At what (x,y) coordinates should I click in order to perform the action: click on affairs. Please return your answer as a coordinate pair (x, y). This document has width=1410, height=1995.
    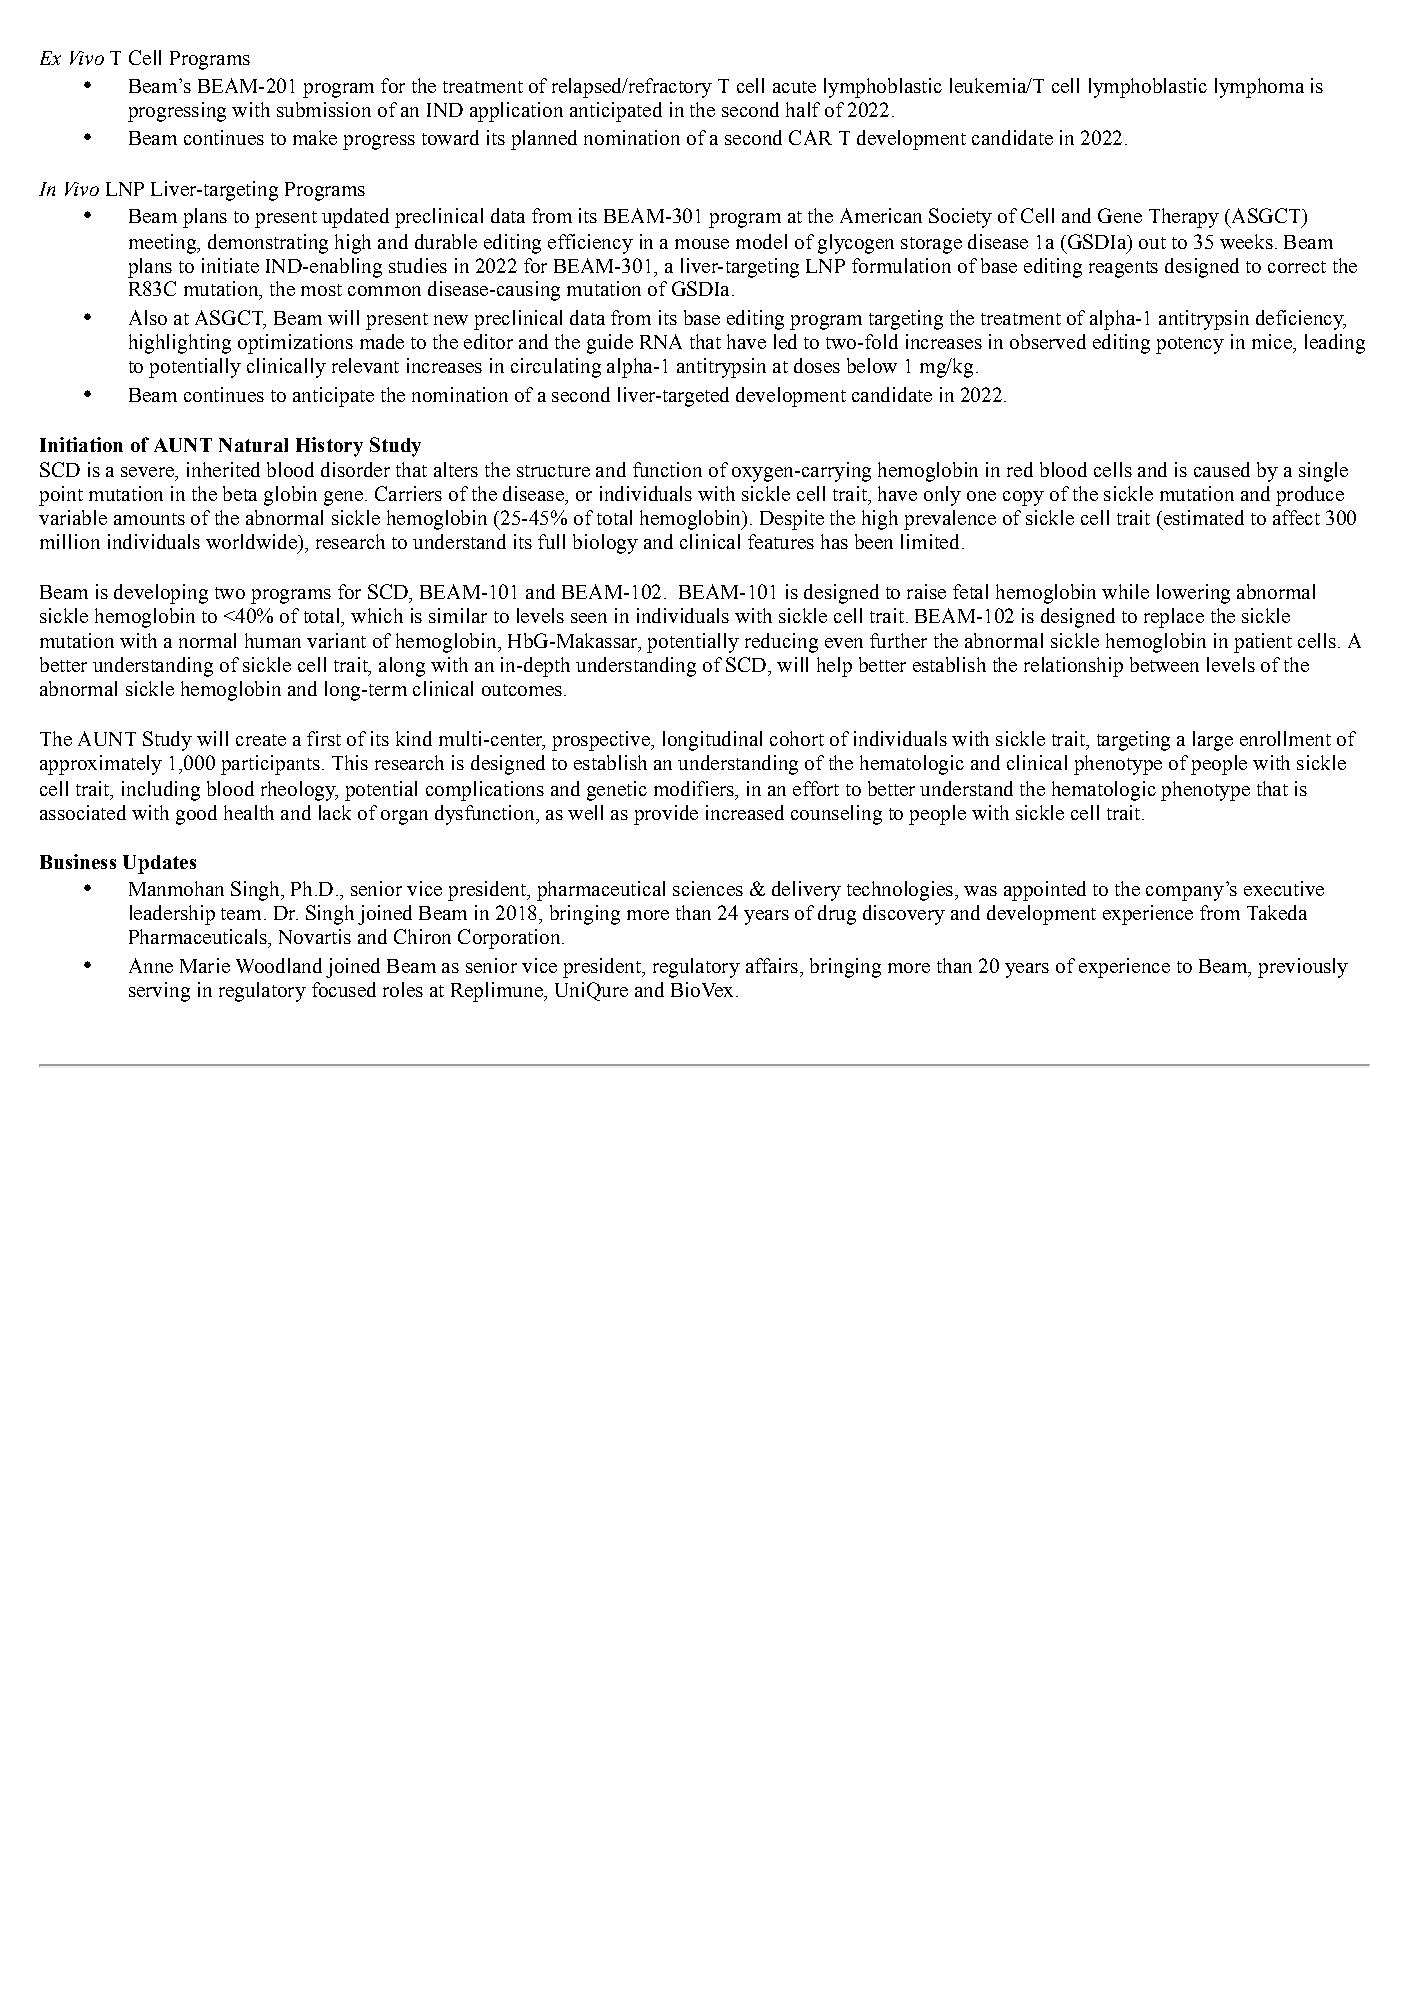
    Looking at the image, I should click on (772, 965).
